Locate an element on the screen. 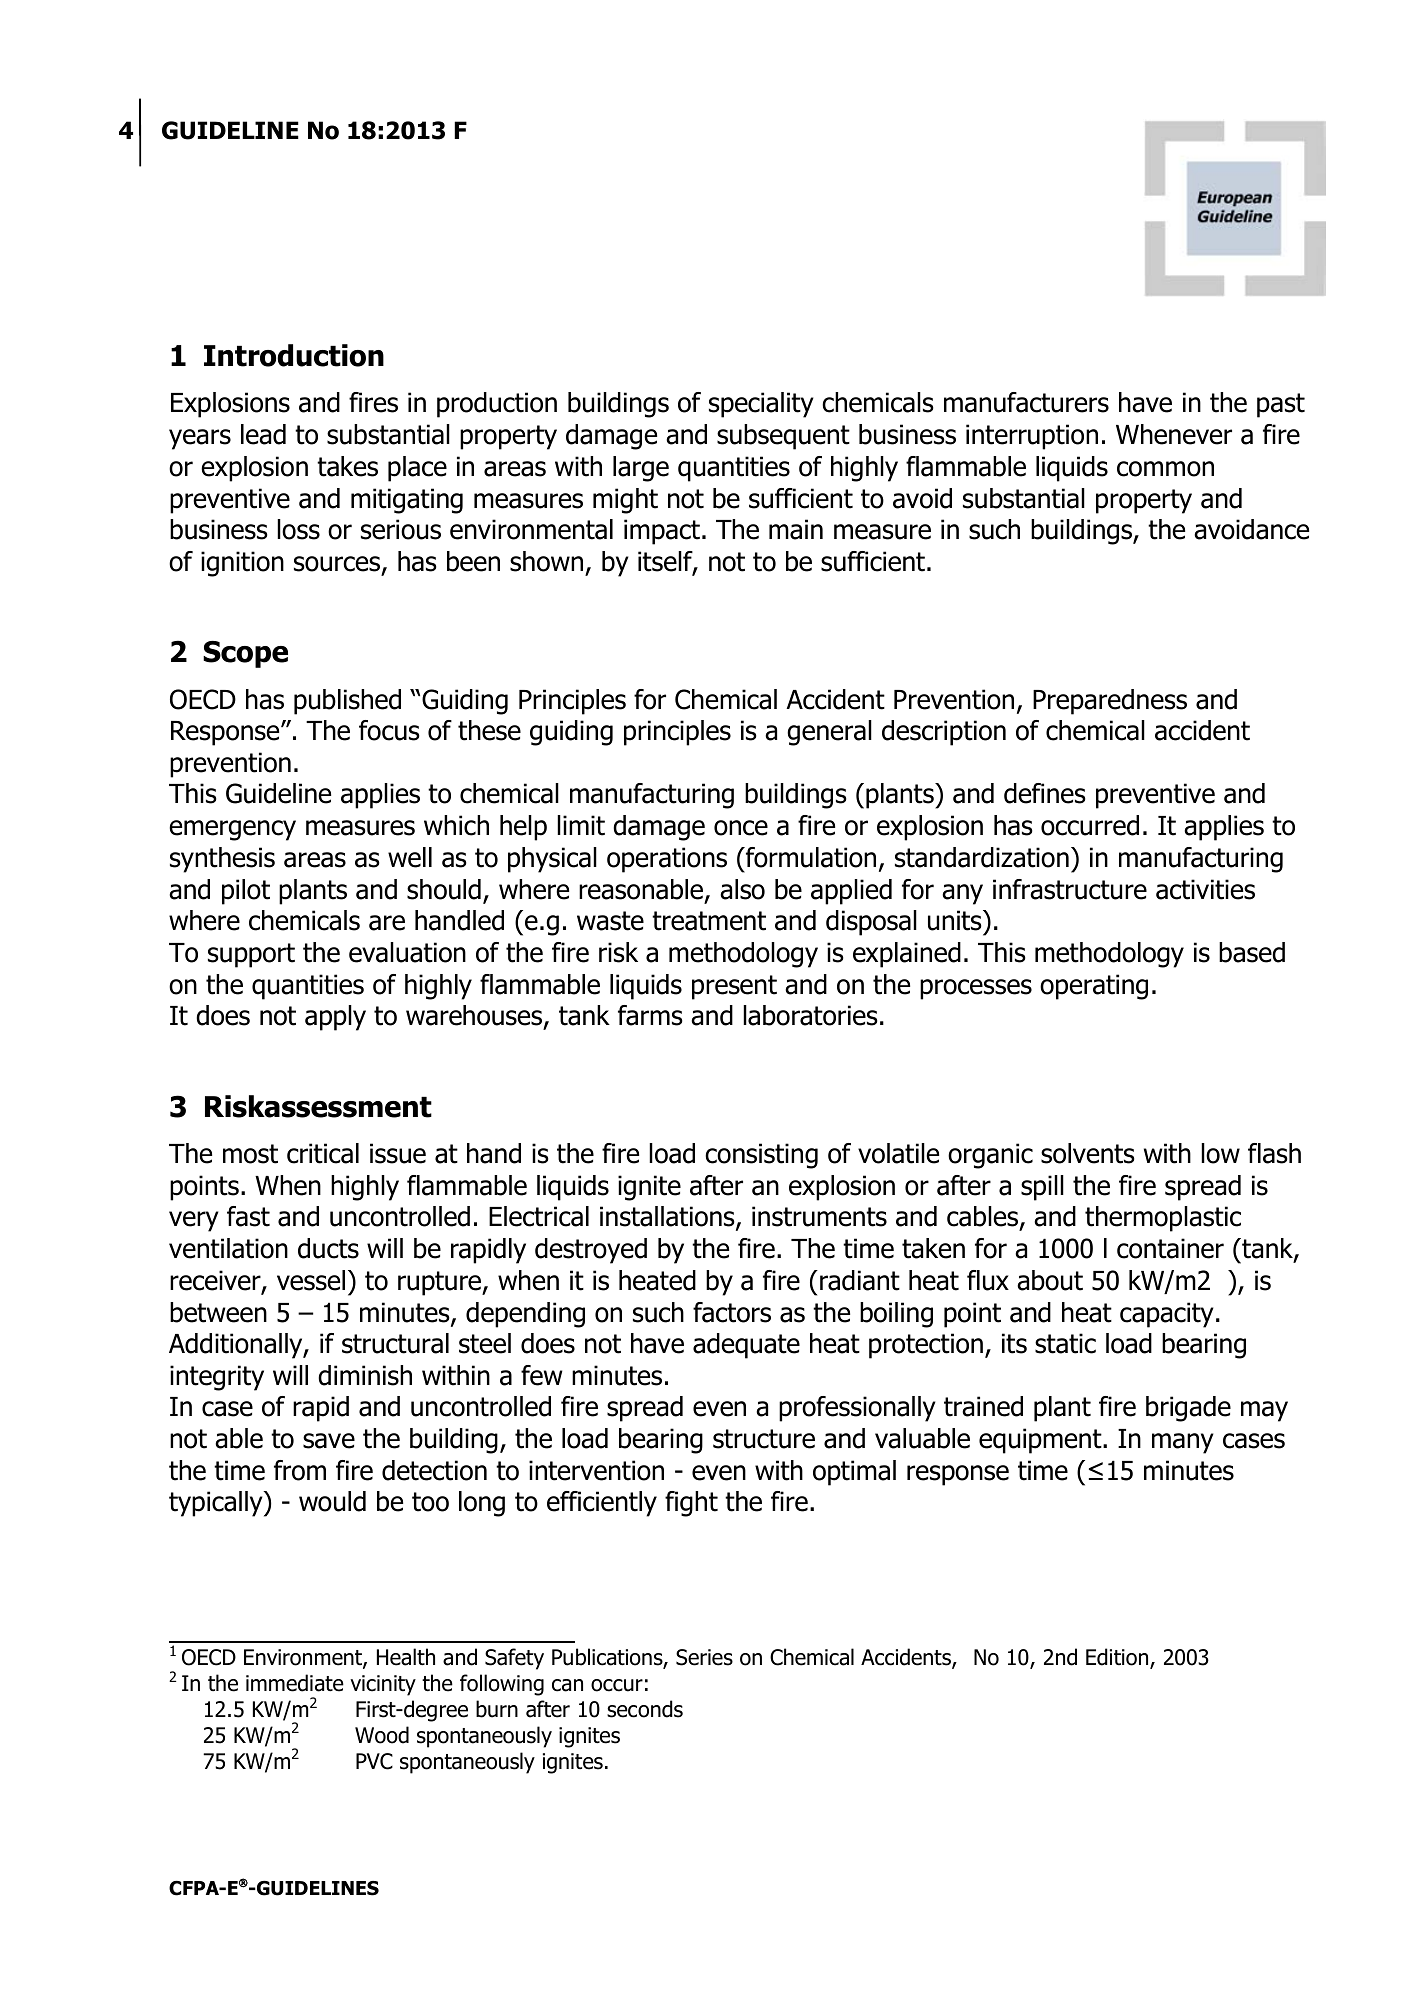 This screenshot has width=1420, height=2008. common is located at coordinates (1165, 469).
